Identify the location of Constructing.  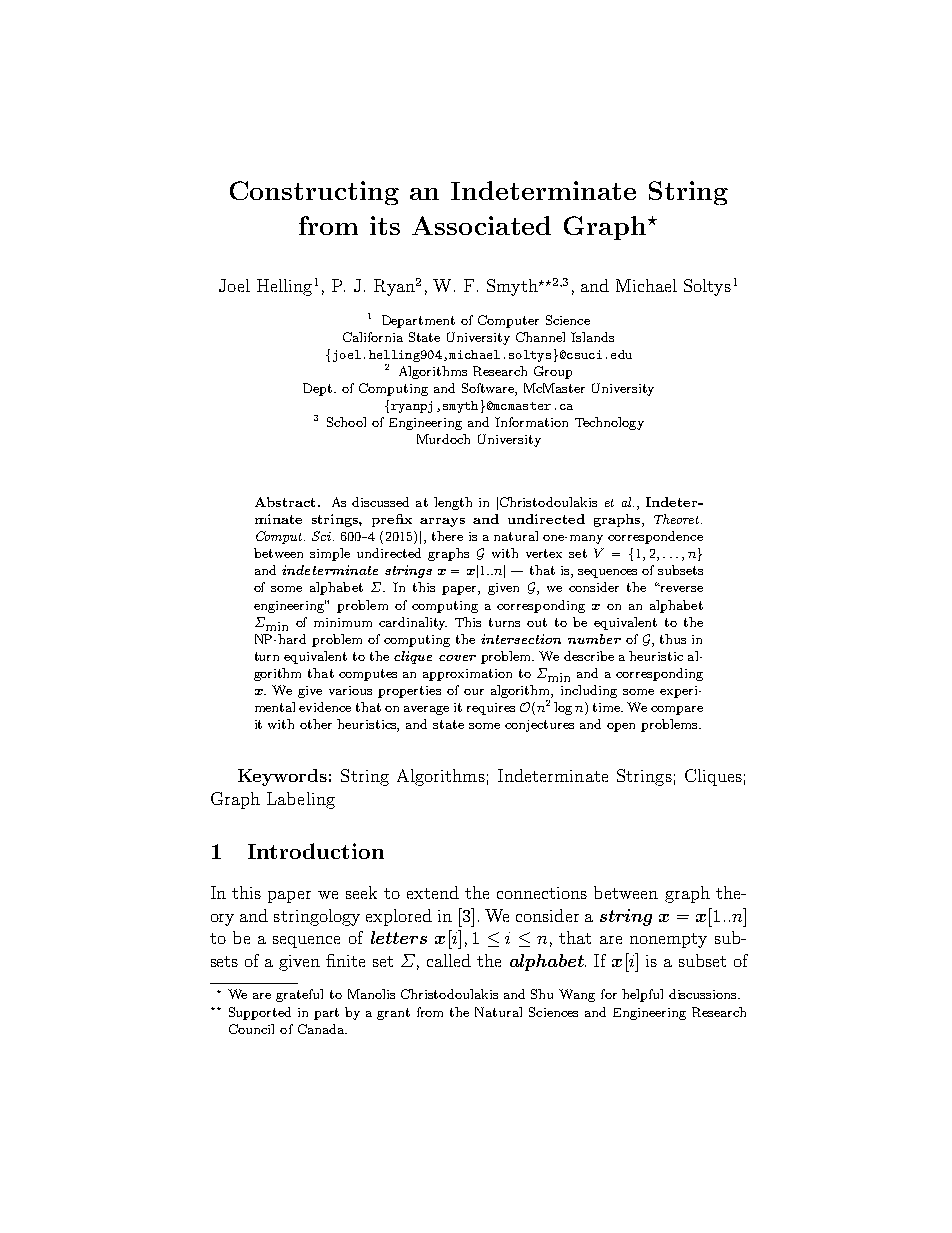
(314, 193).
